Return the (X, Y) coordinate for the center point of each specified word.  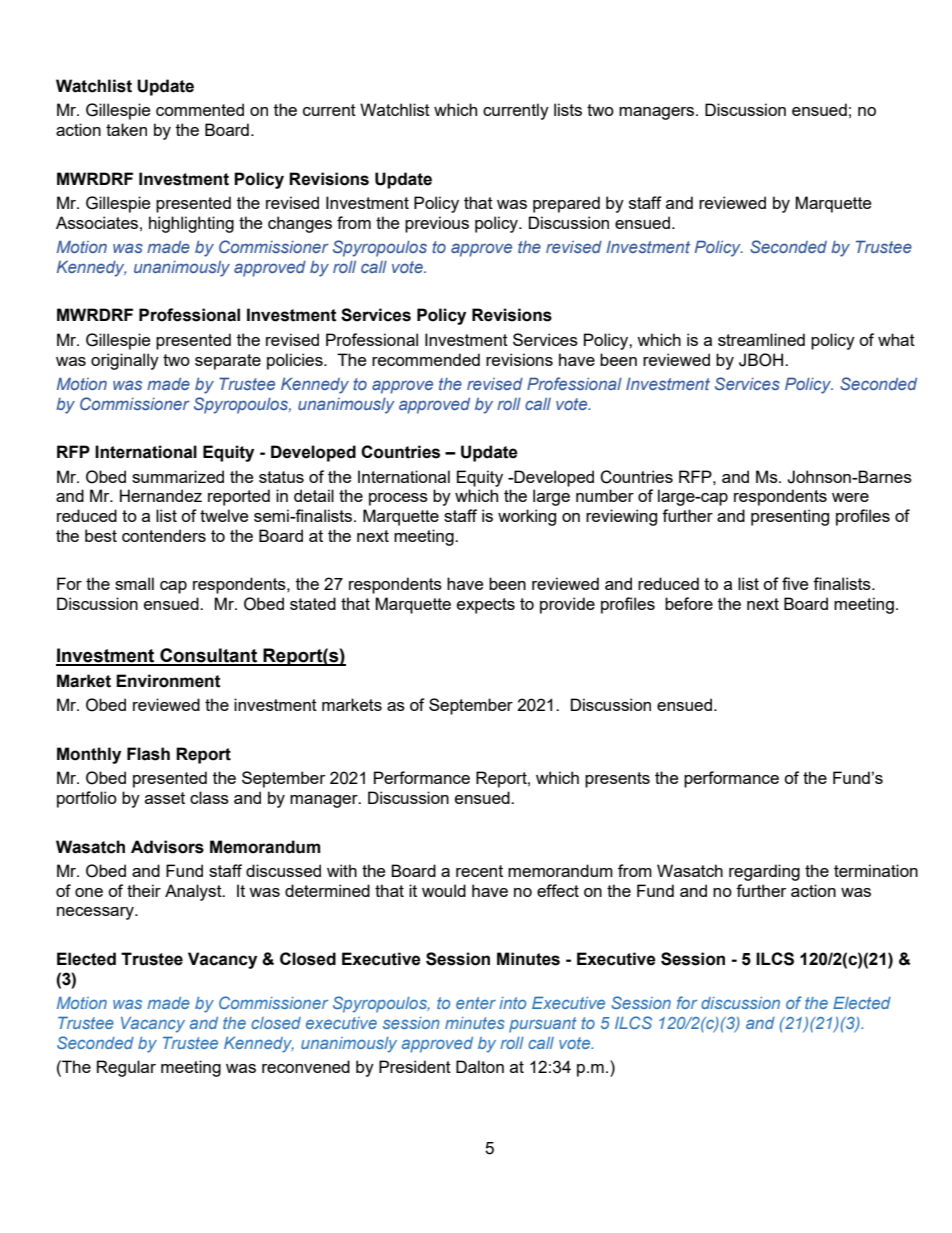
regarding (764, 872)
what (896, 339)
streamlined (761, 339)
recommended (426, 359)
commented (200, 109)
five (795, 583)
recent (479, 871)
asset (165, 798)
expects (486, 606)
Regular (126, 1068)
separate (228, 362)
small (134, 583)
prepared (566, 204)
